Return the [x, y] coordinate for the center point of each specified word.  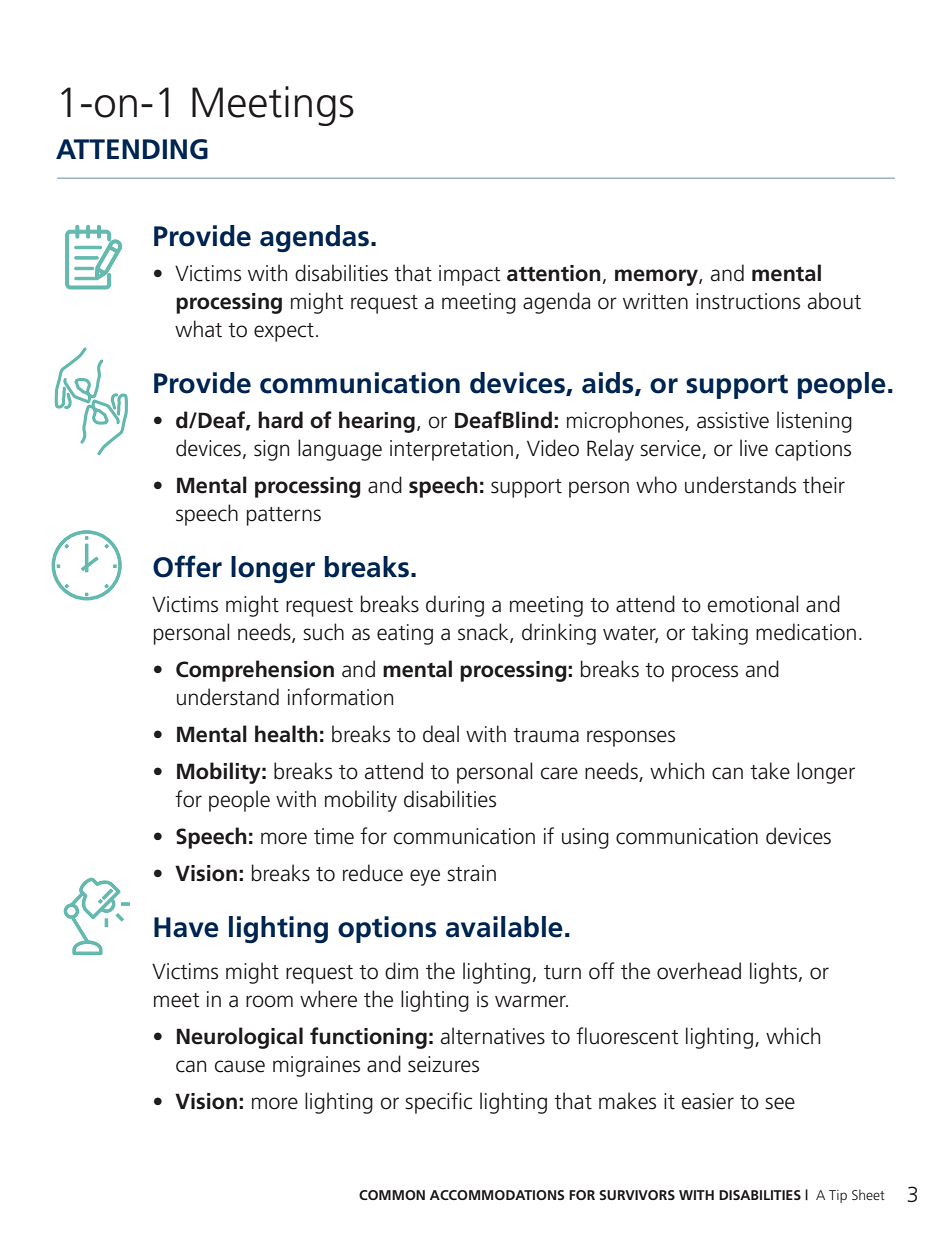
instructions [748, 301]
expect [284, 332]
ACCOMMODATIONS [497, 1195]
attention [554, 273]
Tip [838, 1196]
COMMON [392, 1195]
